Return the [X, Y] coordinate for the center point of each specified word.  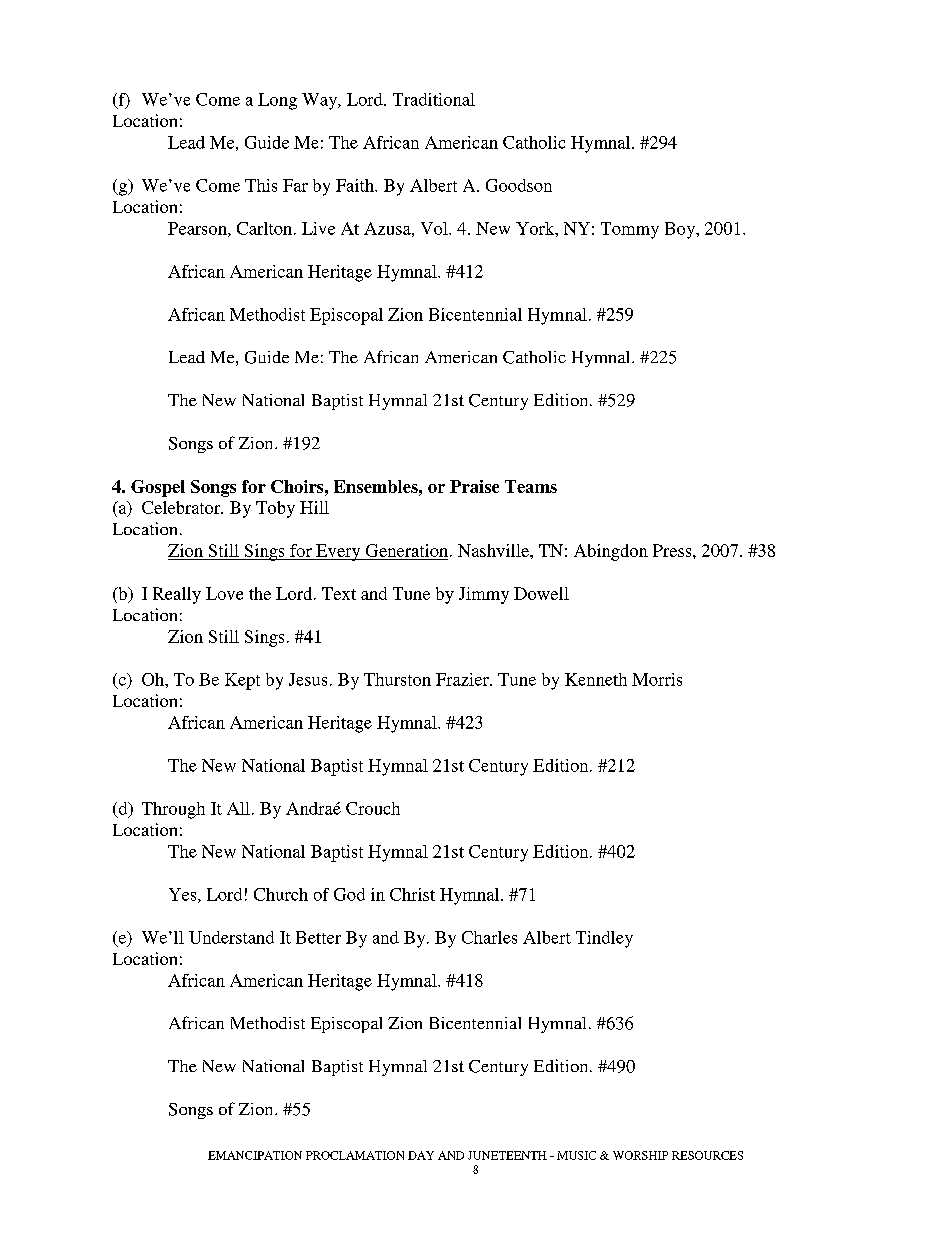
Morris [657, 679]
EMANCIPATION [255, 1155]
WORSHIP [640, 1155]
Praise [474, 486]
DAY [421, 1155]
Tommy [630, 230]
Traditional [434, 99]
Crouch [373, 808]
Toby [275, 509]
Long [277, 101]
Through [173, 810]
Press [673, 550]
